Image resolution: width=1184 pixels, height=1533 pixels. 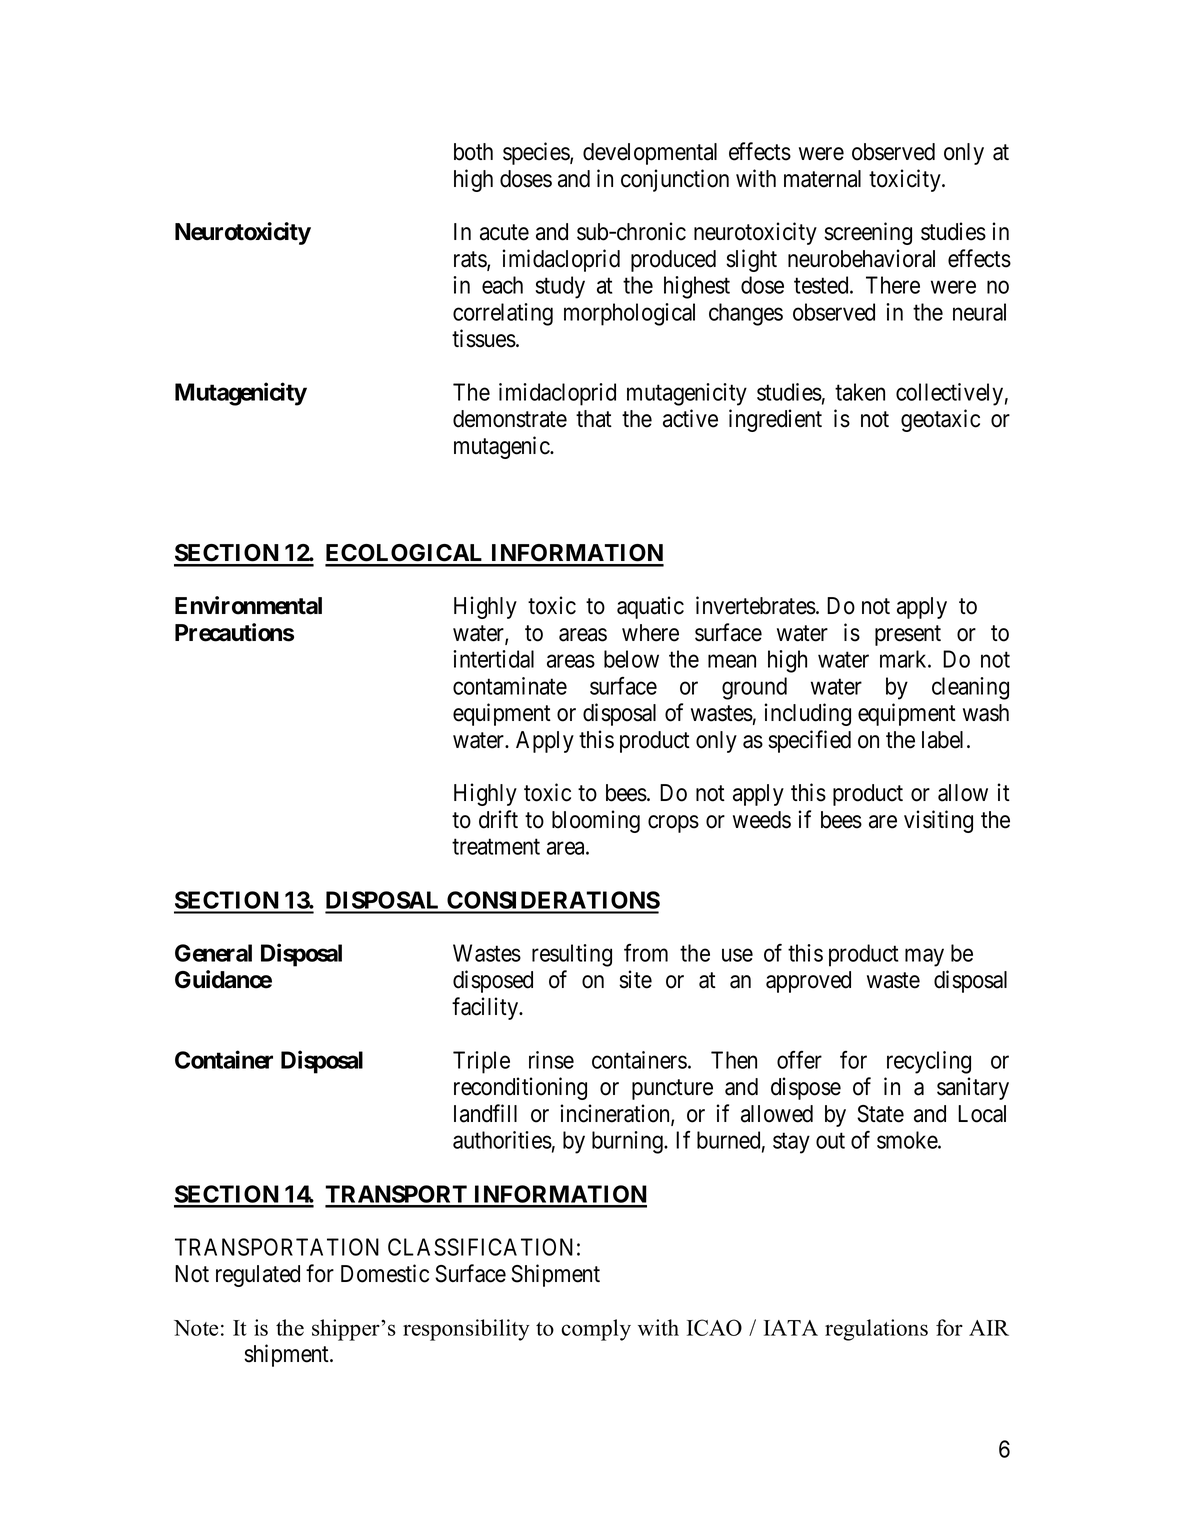 I want to click on site, so click(x=635, y=979).
